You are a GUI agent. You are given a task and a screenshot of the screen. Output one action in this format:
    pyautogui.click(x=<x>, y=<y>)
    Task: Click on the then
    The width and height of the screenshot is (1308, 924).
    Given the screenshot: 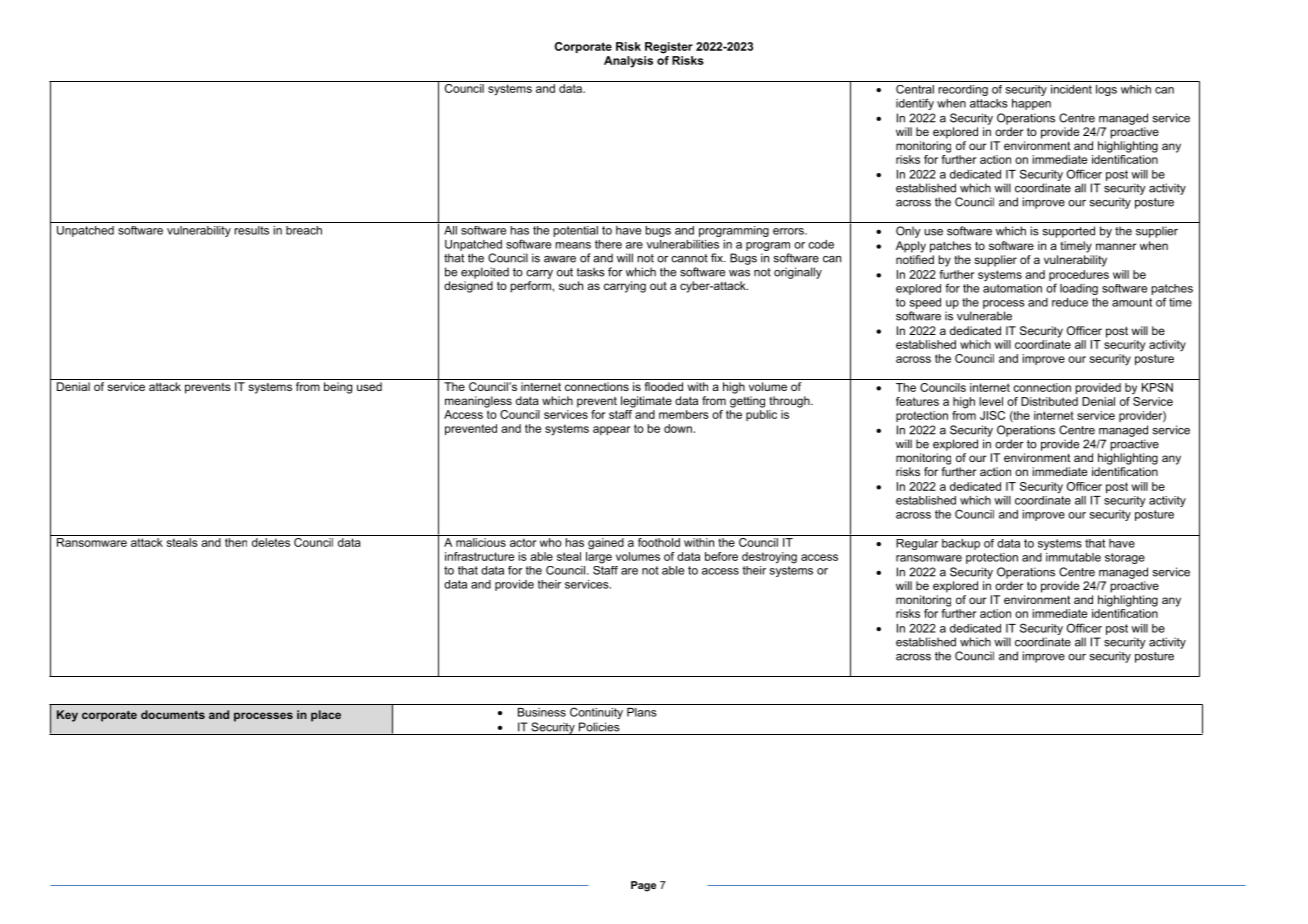 What is the action you would take?
    pyautogui.click(x=236, y=542)
